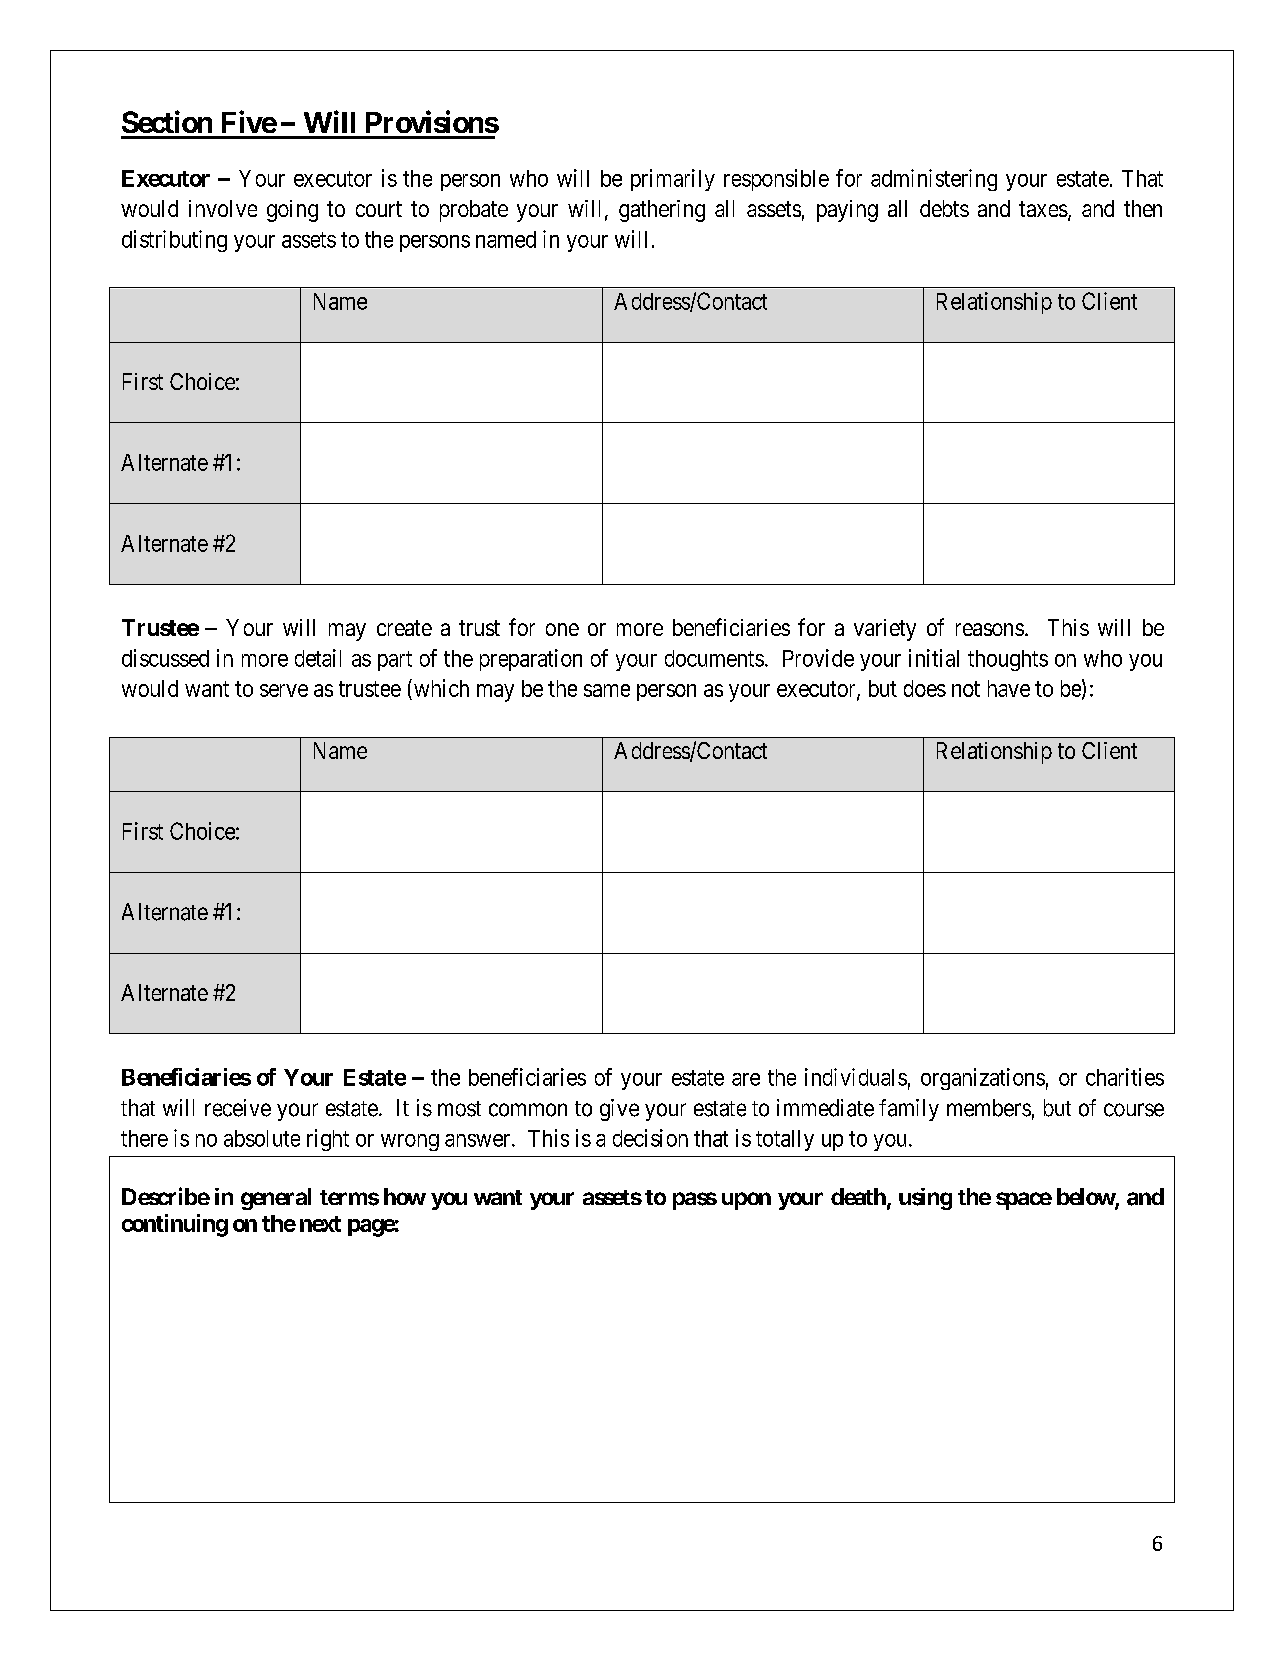  Describe the element at coordinates (1043, 209) in the document. I see `taxes` at that location.
